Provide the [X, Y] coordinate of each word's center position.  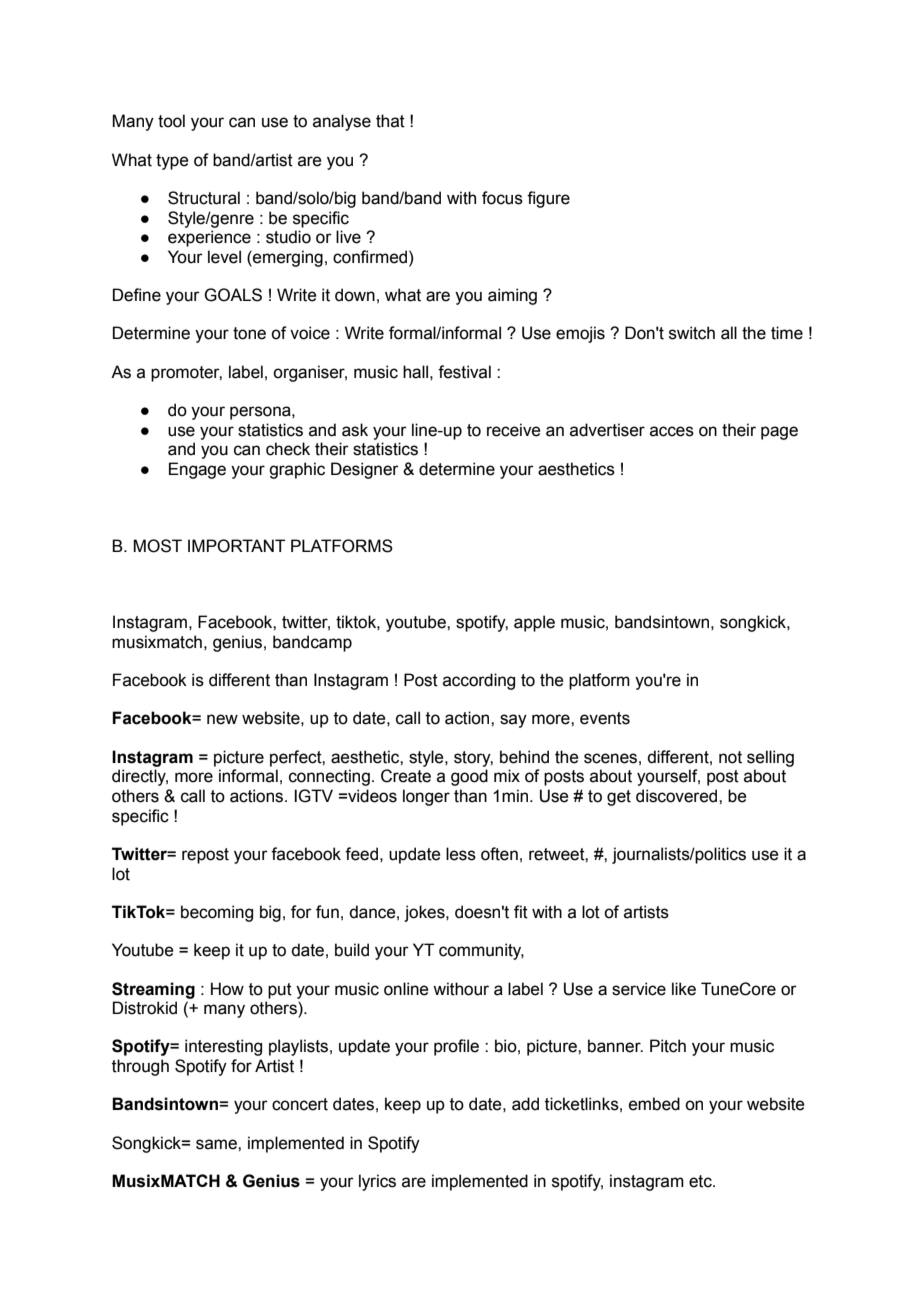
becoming [217, 913]
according [479, 681]
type [172, 162]
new [222, 719]
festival [464, 372]
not [730, 757]
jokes [425, 913]
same [217, 1144]
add [525, 1104]
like [684, 989]
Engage [197, 470]
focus [502, 198]
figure [548, 199]
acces [672, 431]
